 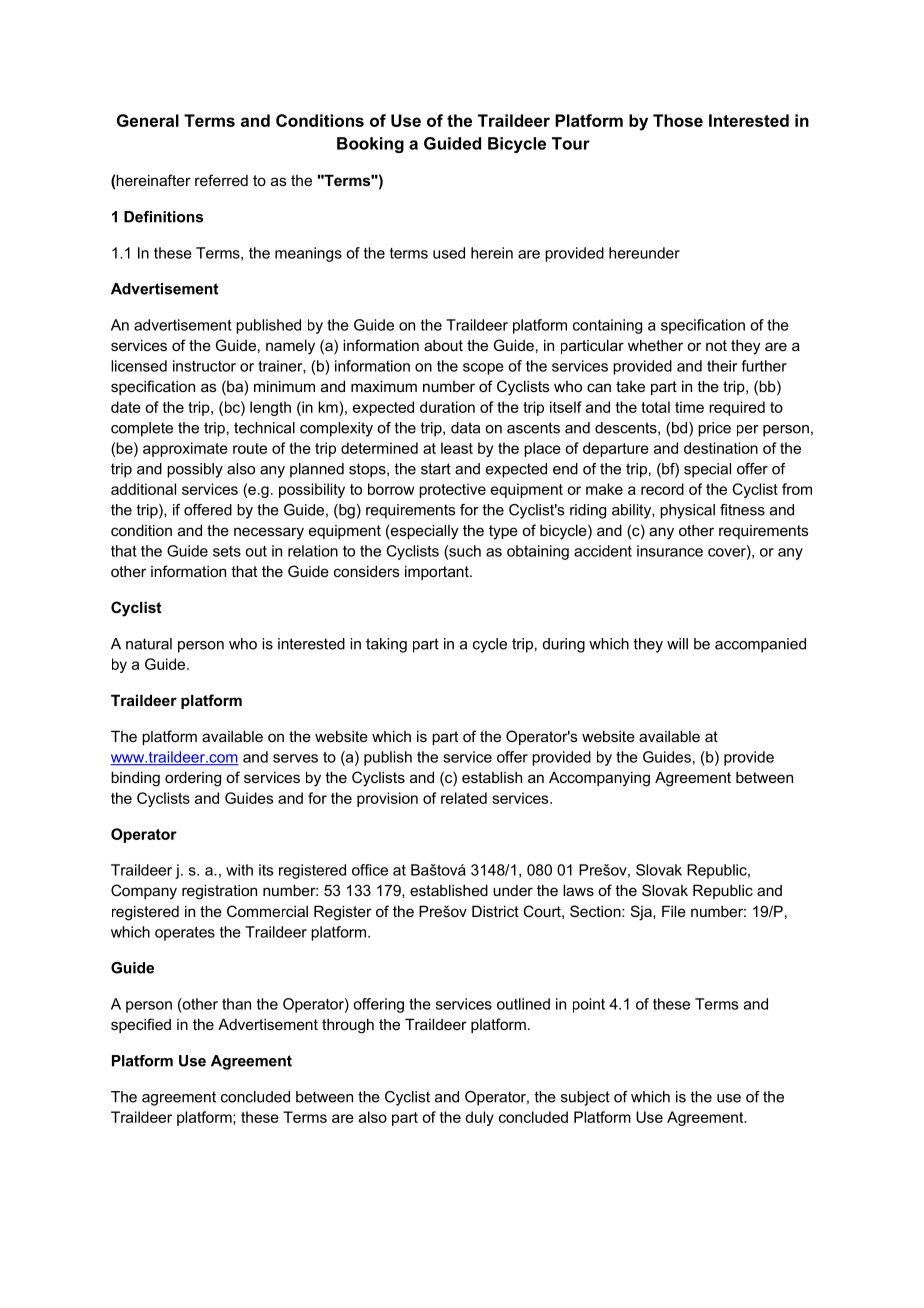 What do you see at coordinates (479, 1118) in the image?
I see `duly` at bounding box center [479, 1118].
